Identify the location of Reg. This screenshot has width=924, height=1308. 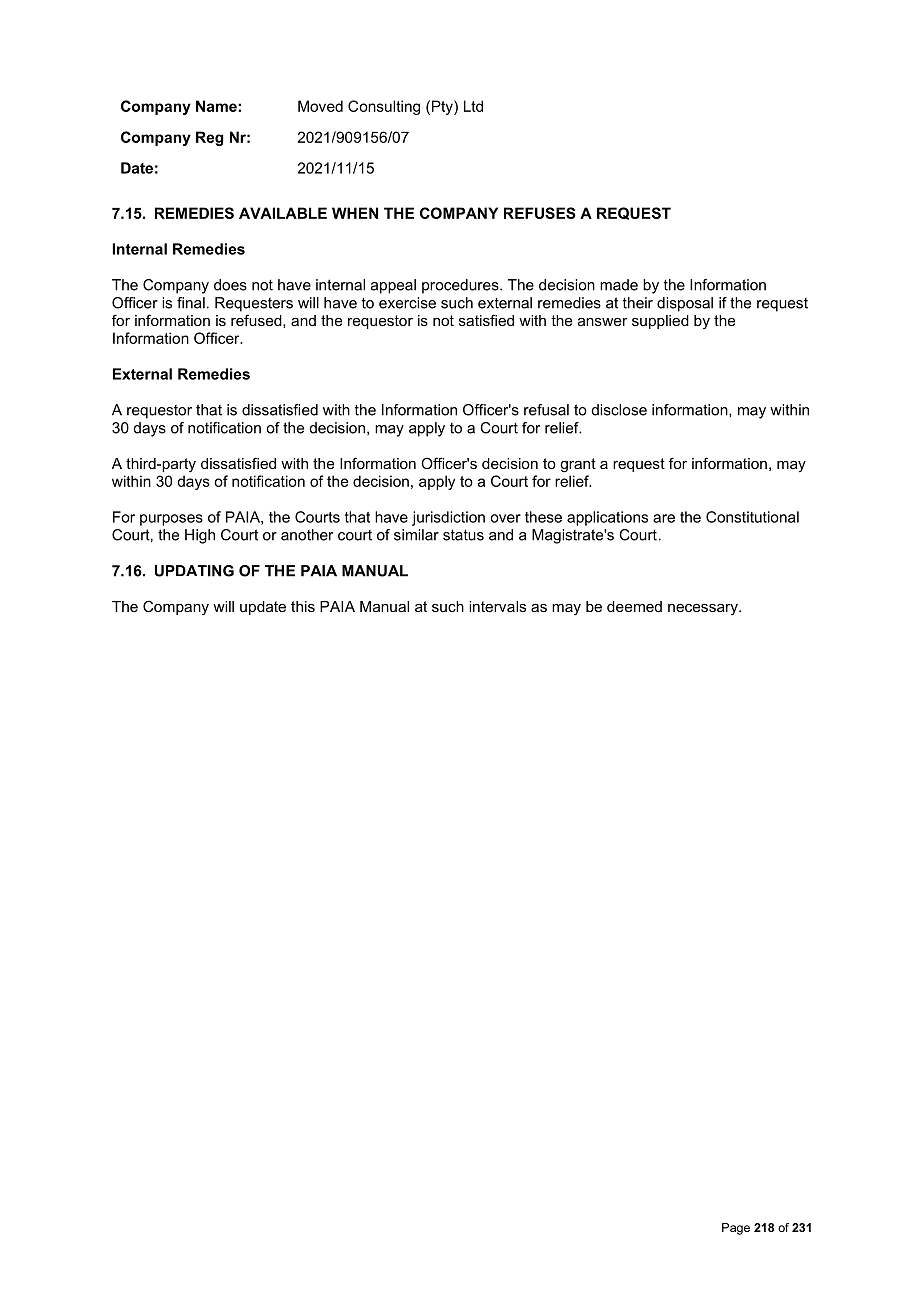
(210, 138).
